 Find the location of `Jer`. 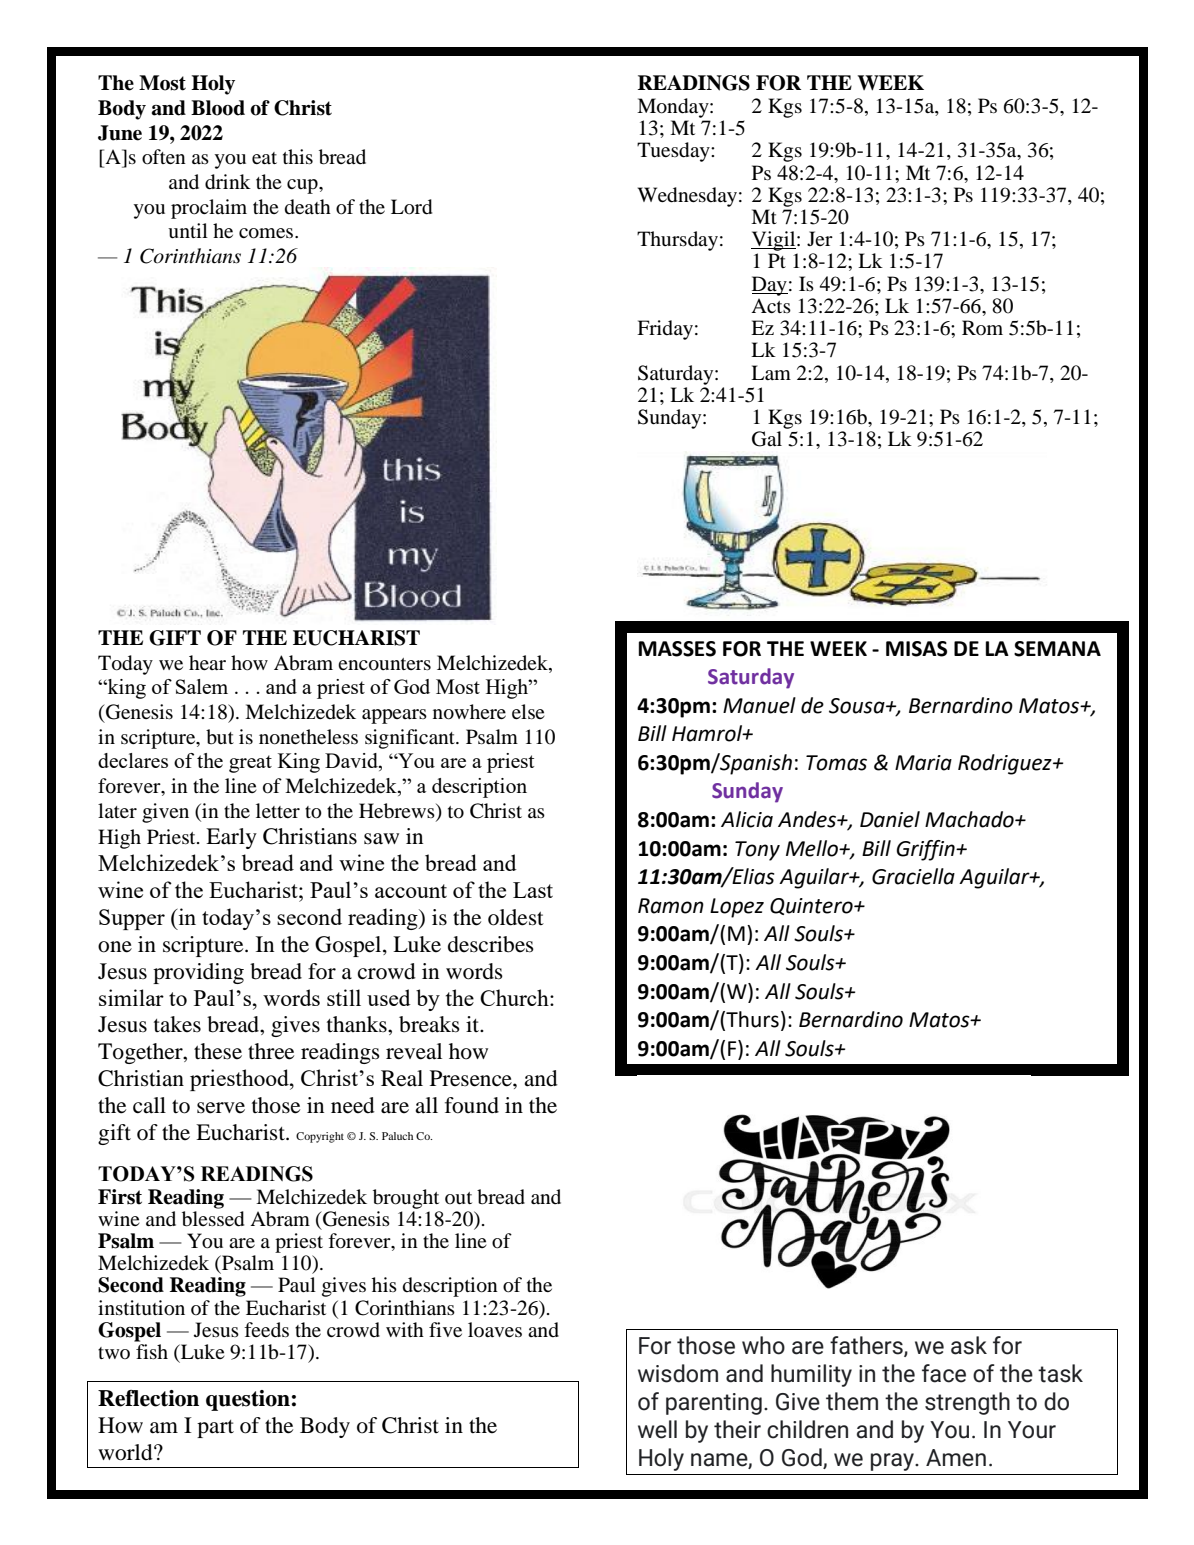

Jer is located at coordinates (820, 238).
